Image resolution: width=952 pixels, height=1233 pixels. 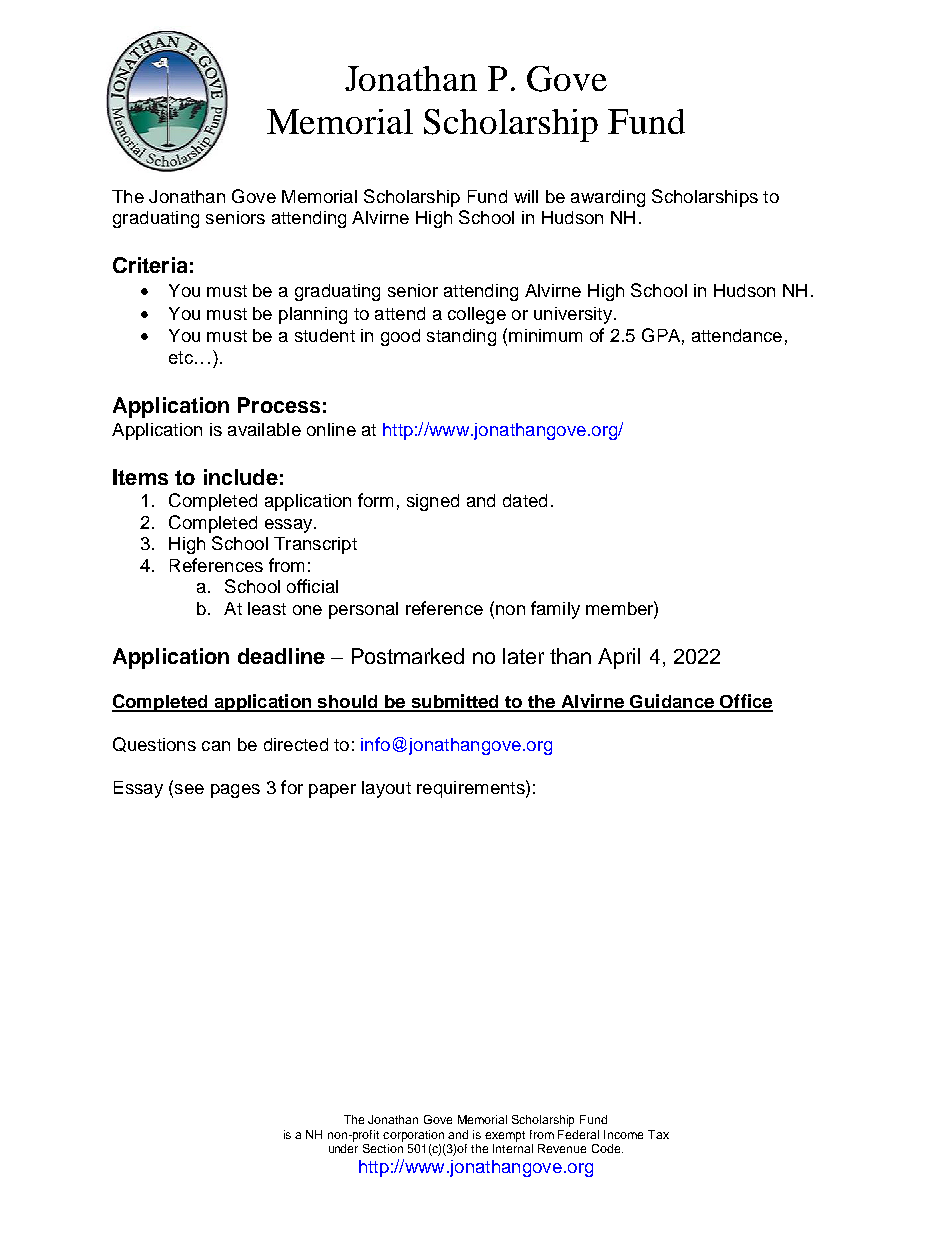 I want to click on under, so click(x=343, y=1148).
